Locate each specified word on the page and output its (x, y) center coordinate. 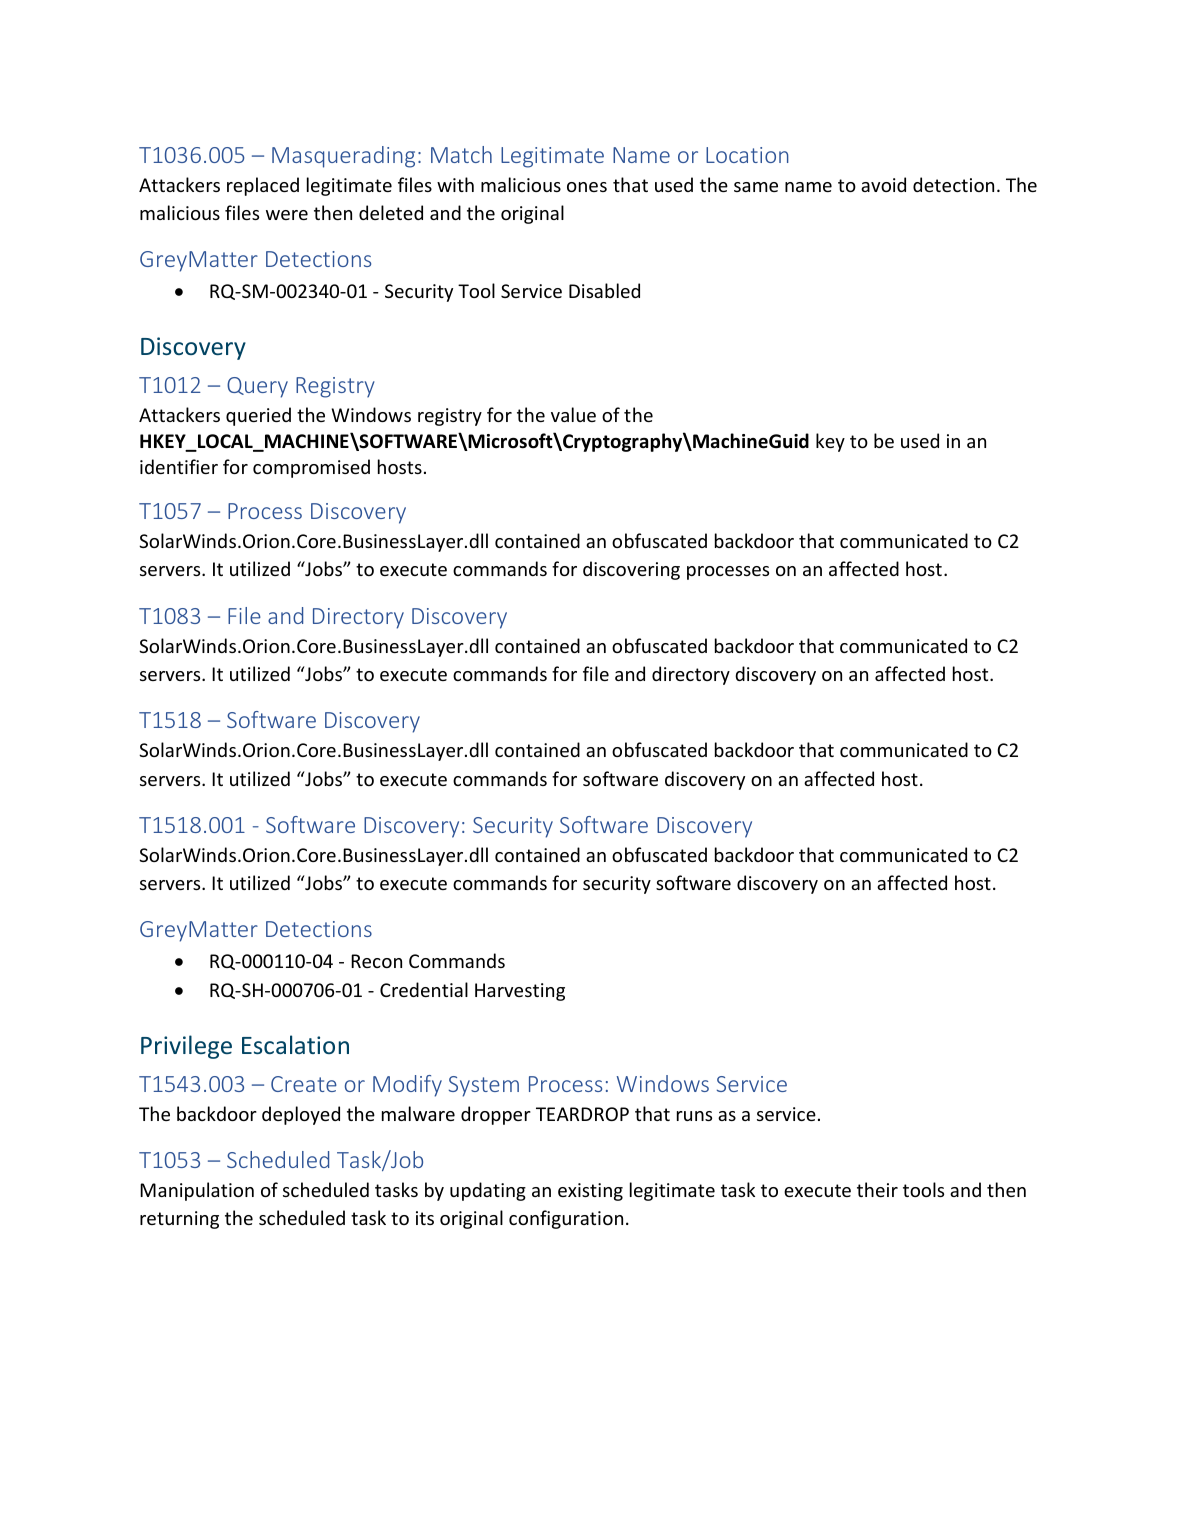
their (877, 1189)
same (756, 187)
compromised (311, 468)
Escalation (295, 1044)
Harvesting (520, 992)
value (573, 414)
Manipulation (197, 1191)
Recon (376, 961)
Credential (424, 989)
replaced (263, 186)
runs (694, 1116)
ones (587, 187)
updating (488, 1191)
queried (258, 416)
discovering (631, 570)
